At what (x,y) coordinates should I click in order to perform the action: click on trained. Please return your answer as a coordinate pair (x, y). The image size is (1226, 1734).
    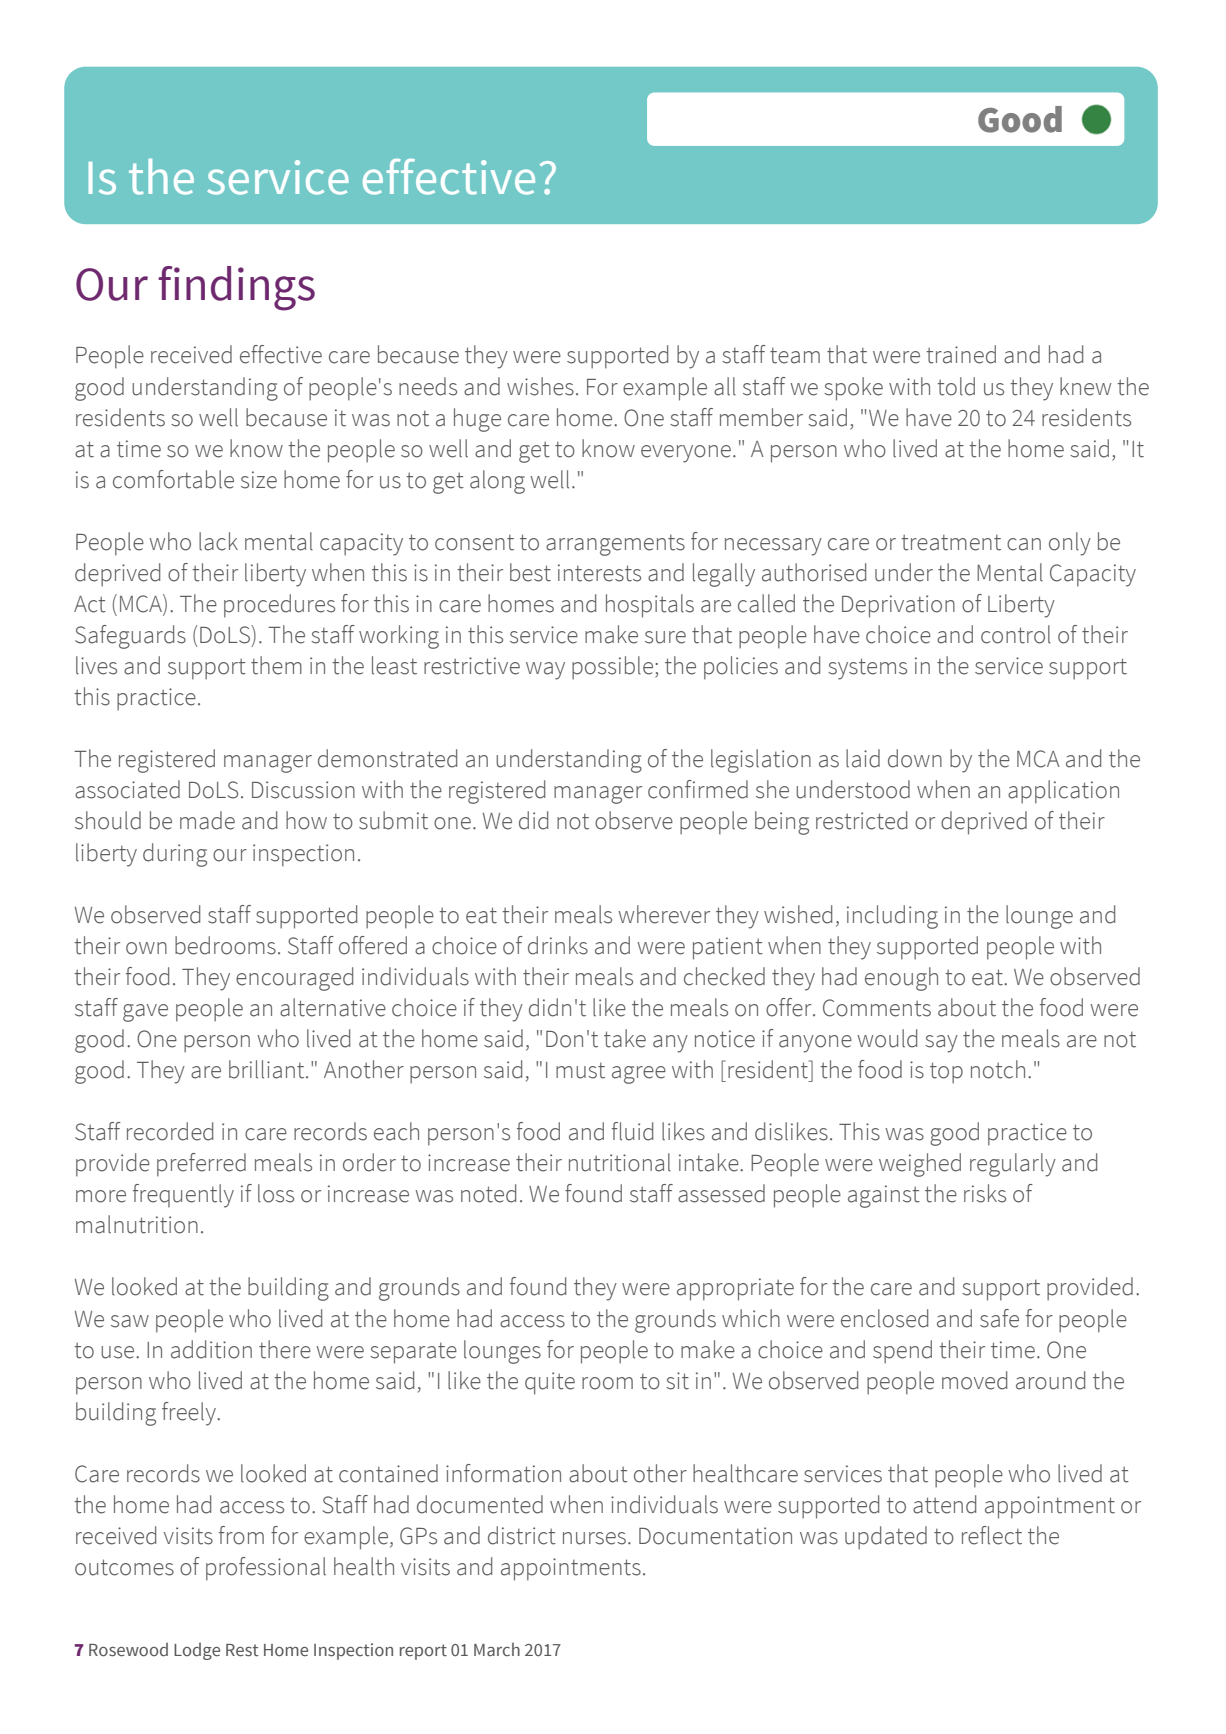
    Looking at the image, I should click on (961, 354).
